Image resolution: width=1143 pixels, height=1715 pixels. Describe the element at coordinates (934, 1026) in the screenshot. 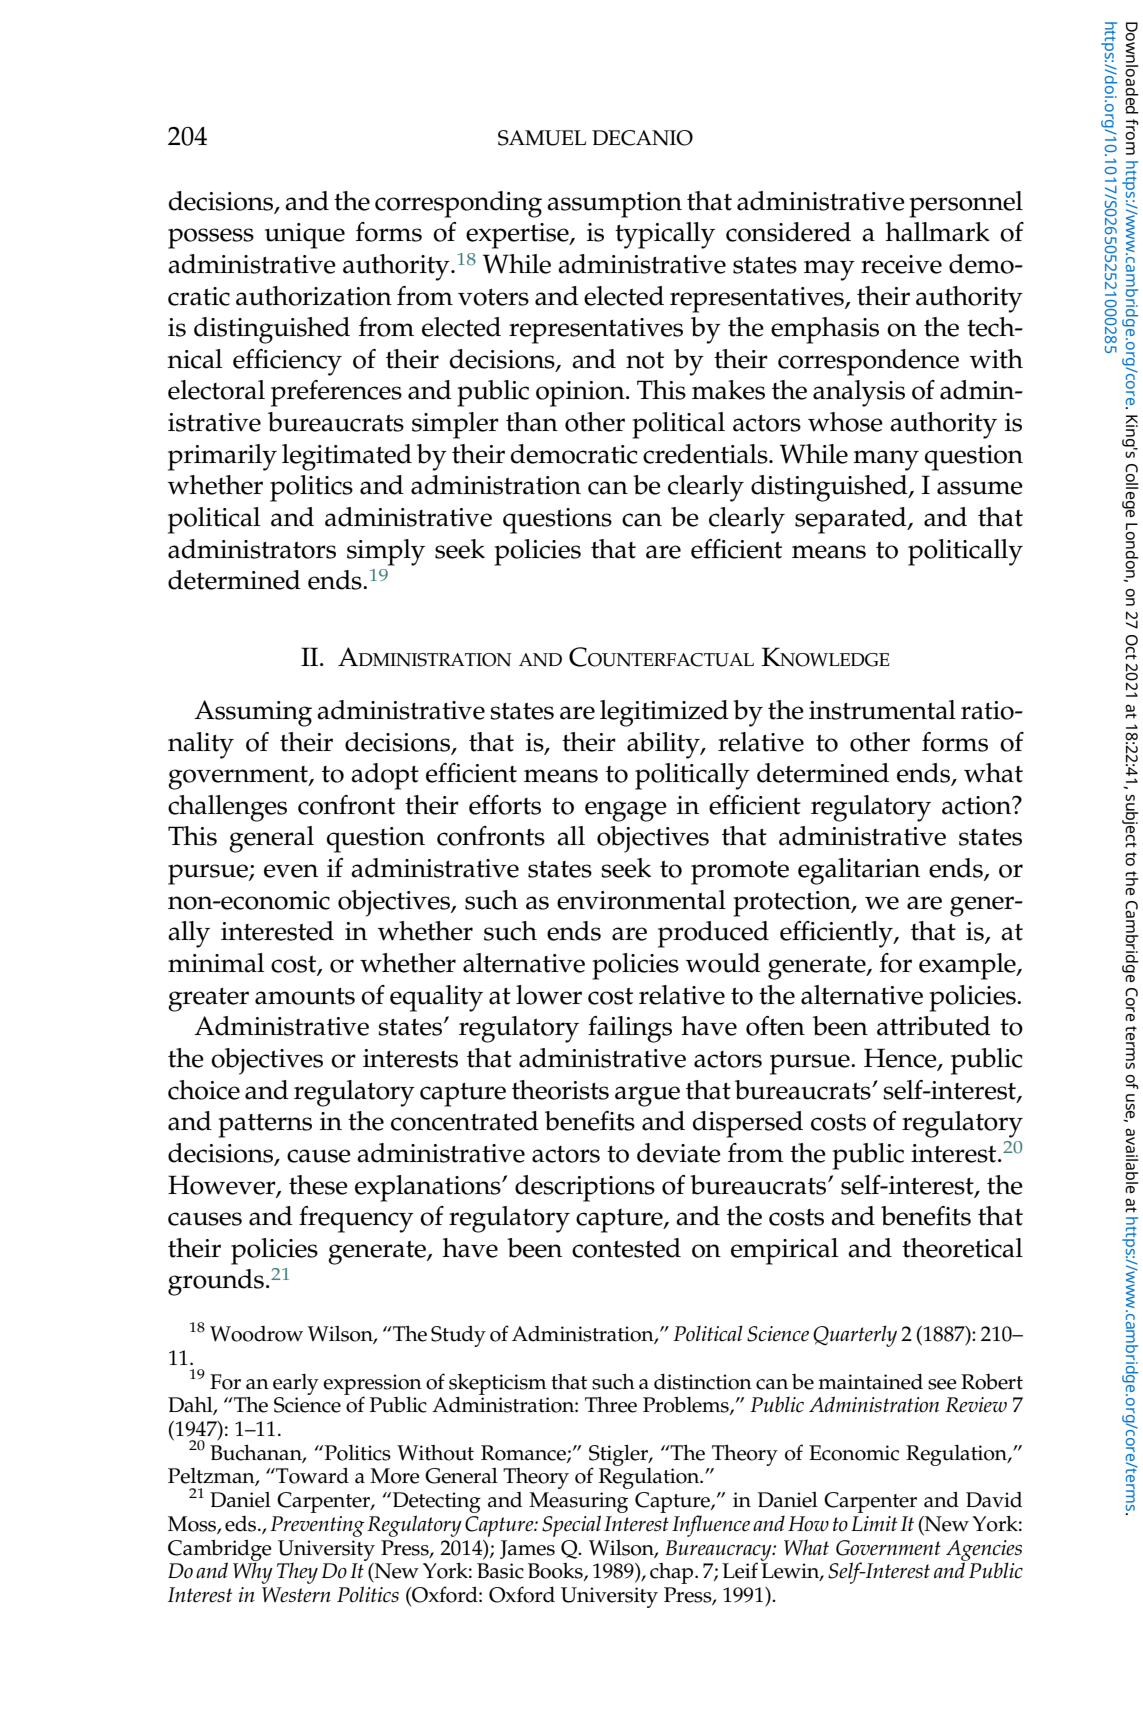

I see `attributed` at that location.
